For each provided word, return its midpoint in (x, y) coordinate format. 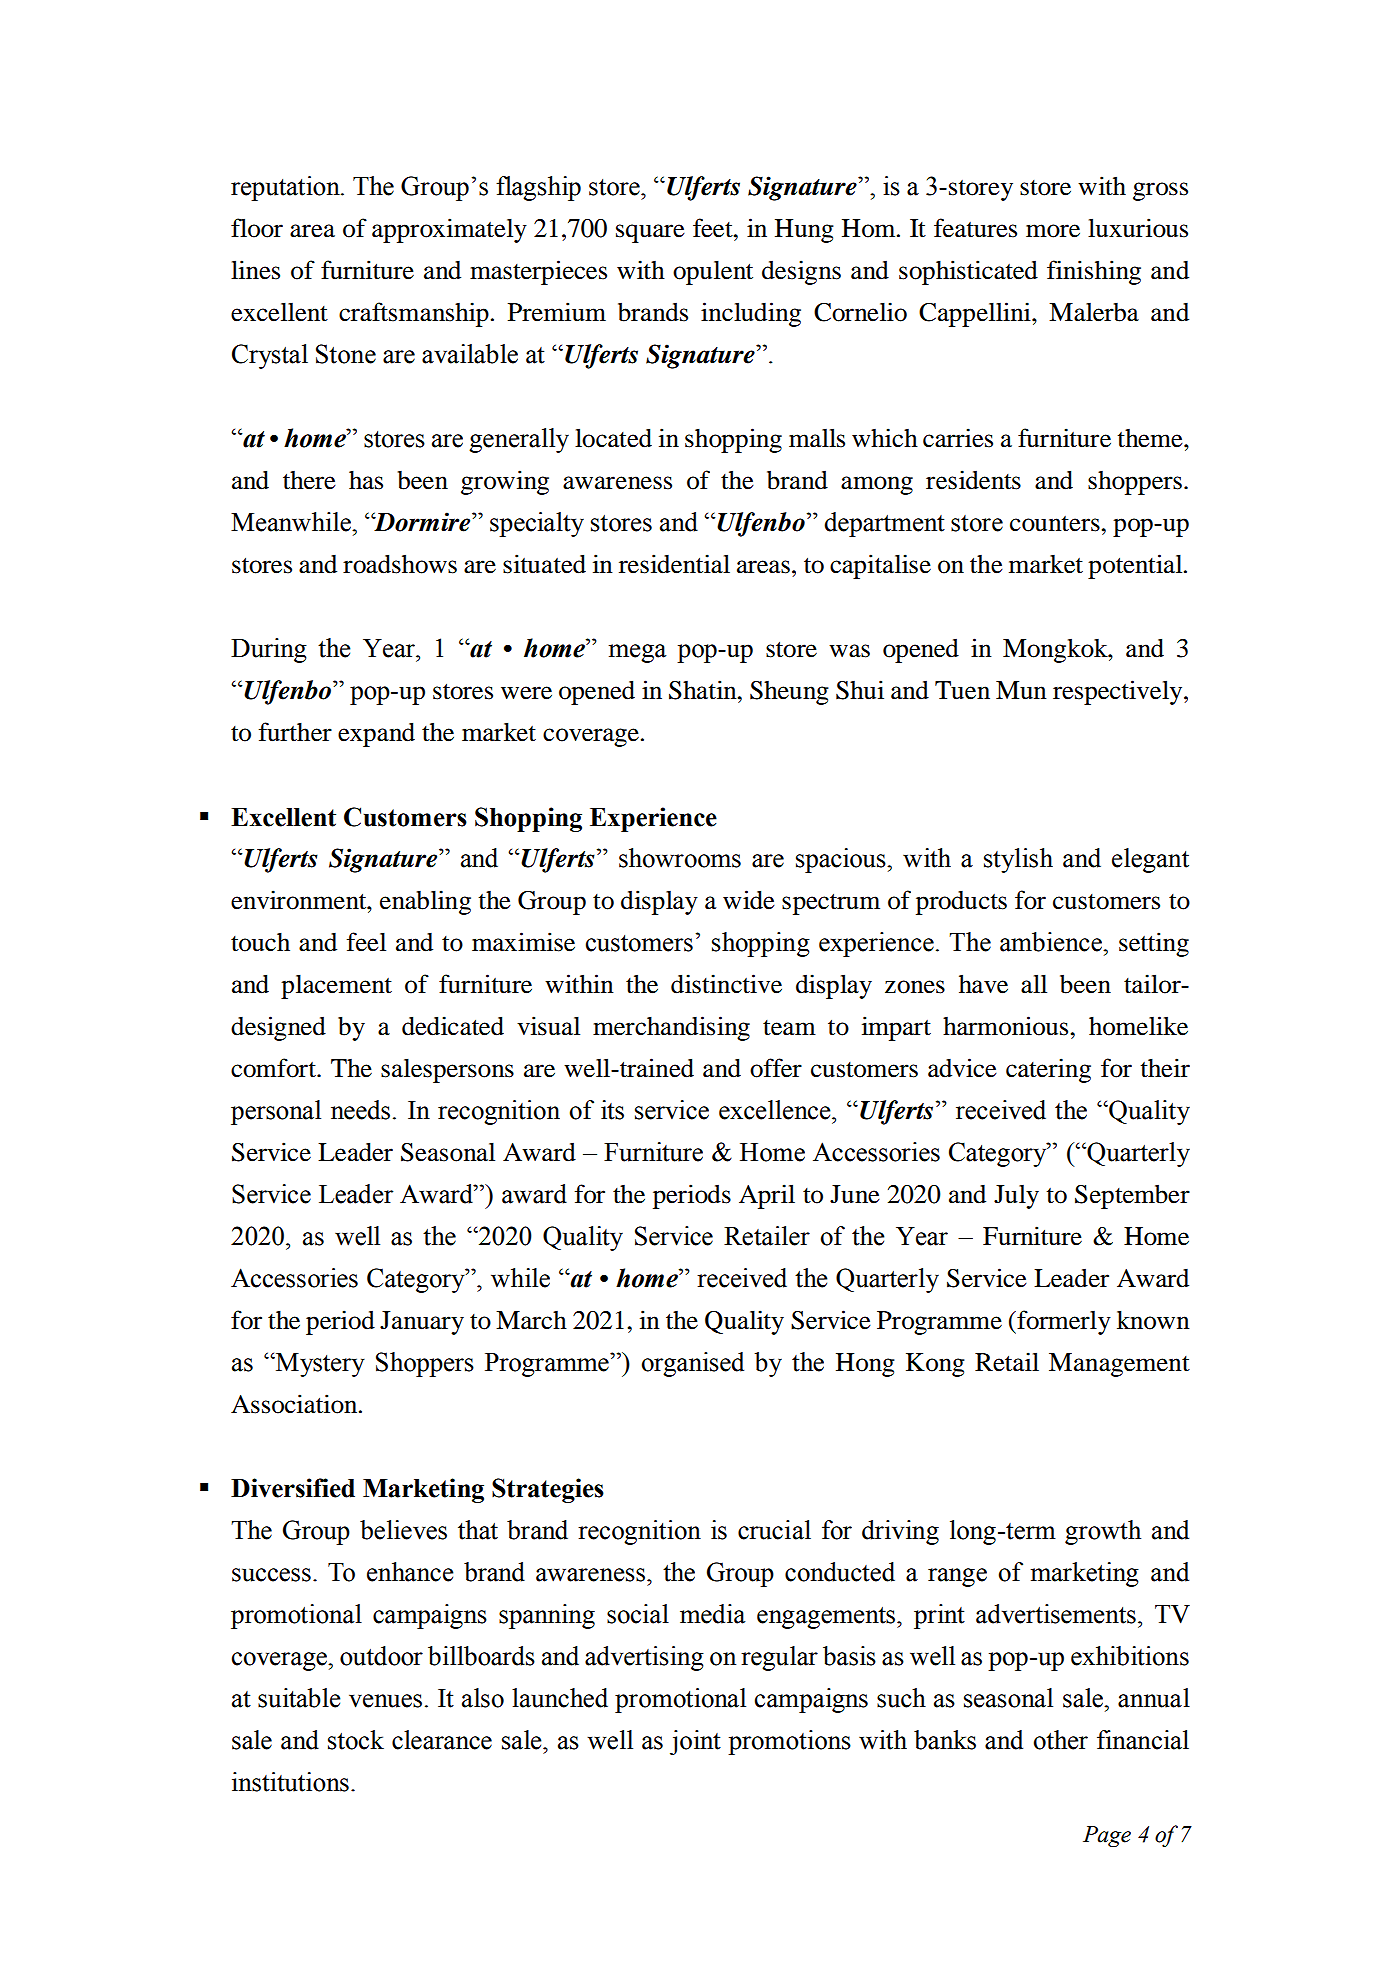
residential (674, 564)
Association (295, 1404)
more (1053, 231)
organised (693, 1364)
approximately (449, 230)
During (269, 650)
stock (356, 1740)
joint (695, 1742)
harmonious (1007, 1026)
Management (1119, 1365)
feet (714, 228)
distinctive (726, 984)
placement (336, 987)
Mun (1021, 690)
